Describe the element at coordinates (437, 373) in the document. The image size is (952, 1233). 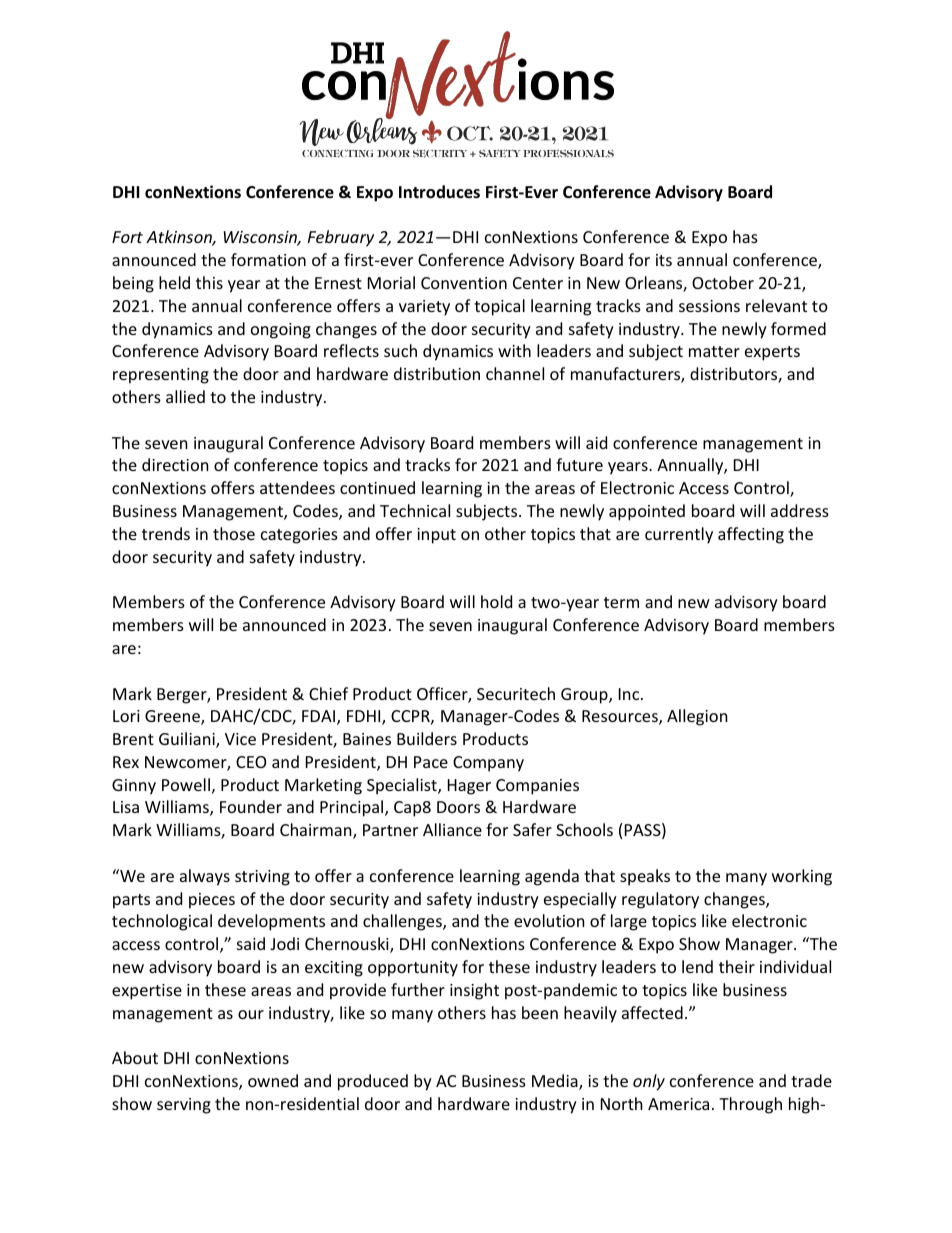
I see `distribution` at that location.
